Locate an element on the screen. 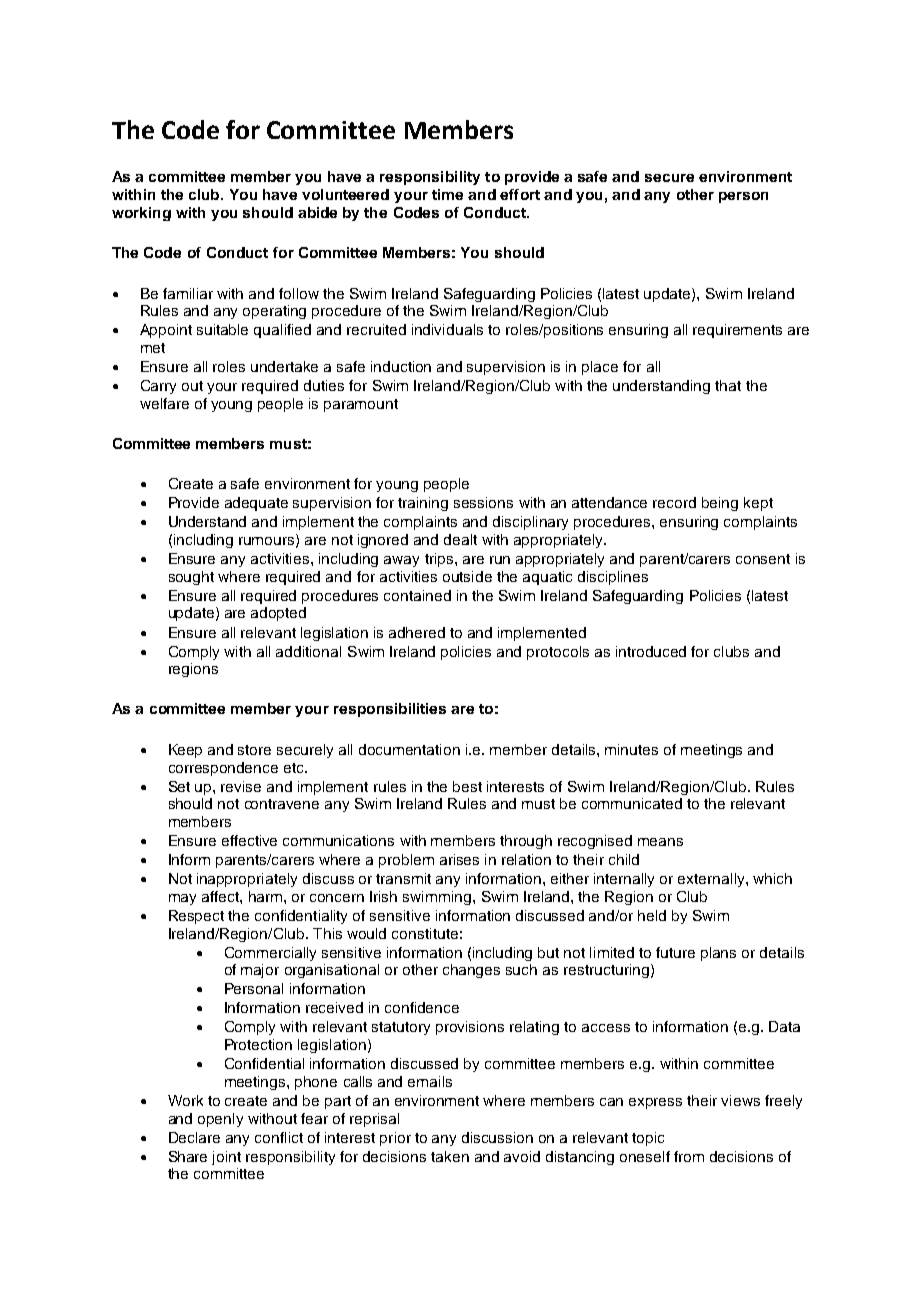 This screenshot has width=924, height=1309. abide is located at coordinates (317, 212).
